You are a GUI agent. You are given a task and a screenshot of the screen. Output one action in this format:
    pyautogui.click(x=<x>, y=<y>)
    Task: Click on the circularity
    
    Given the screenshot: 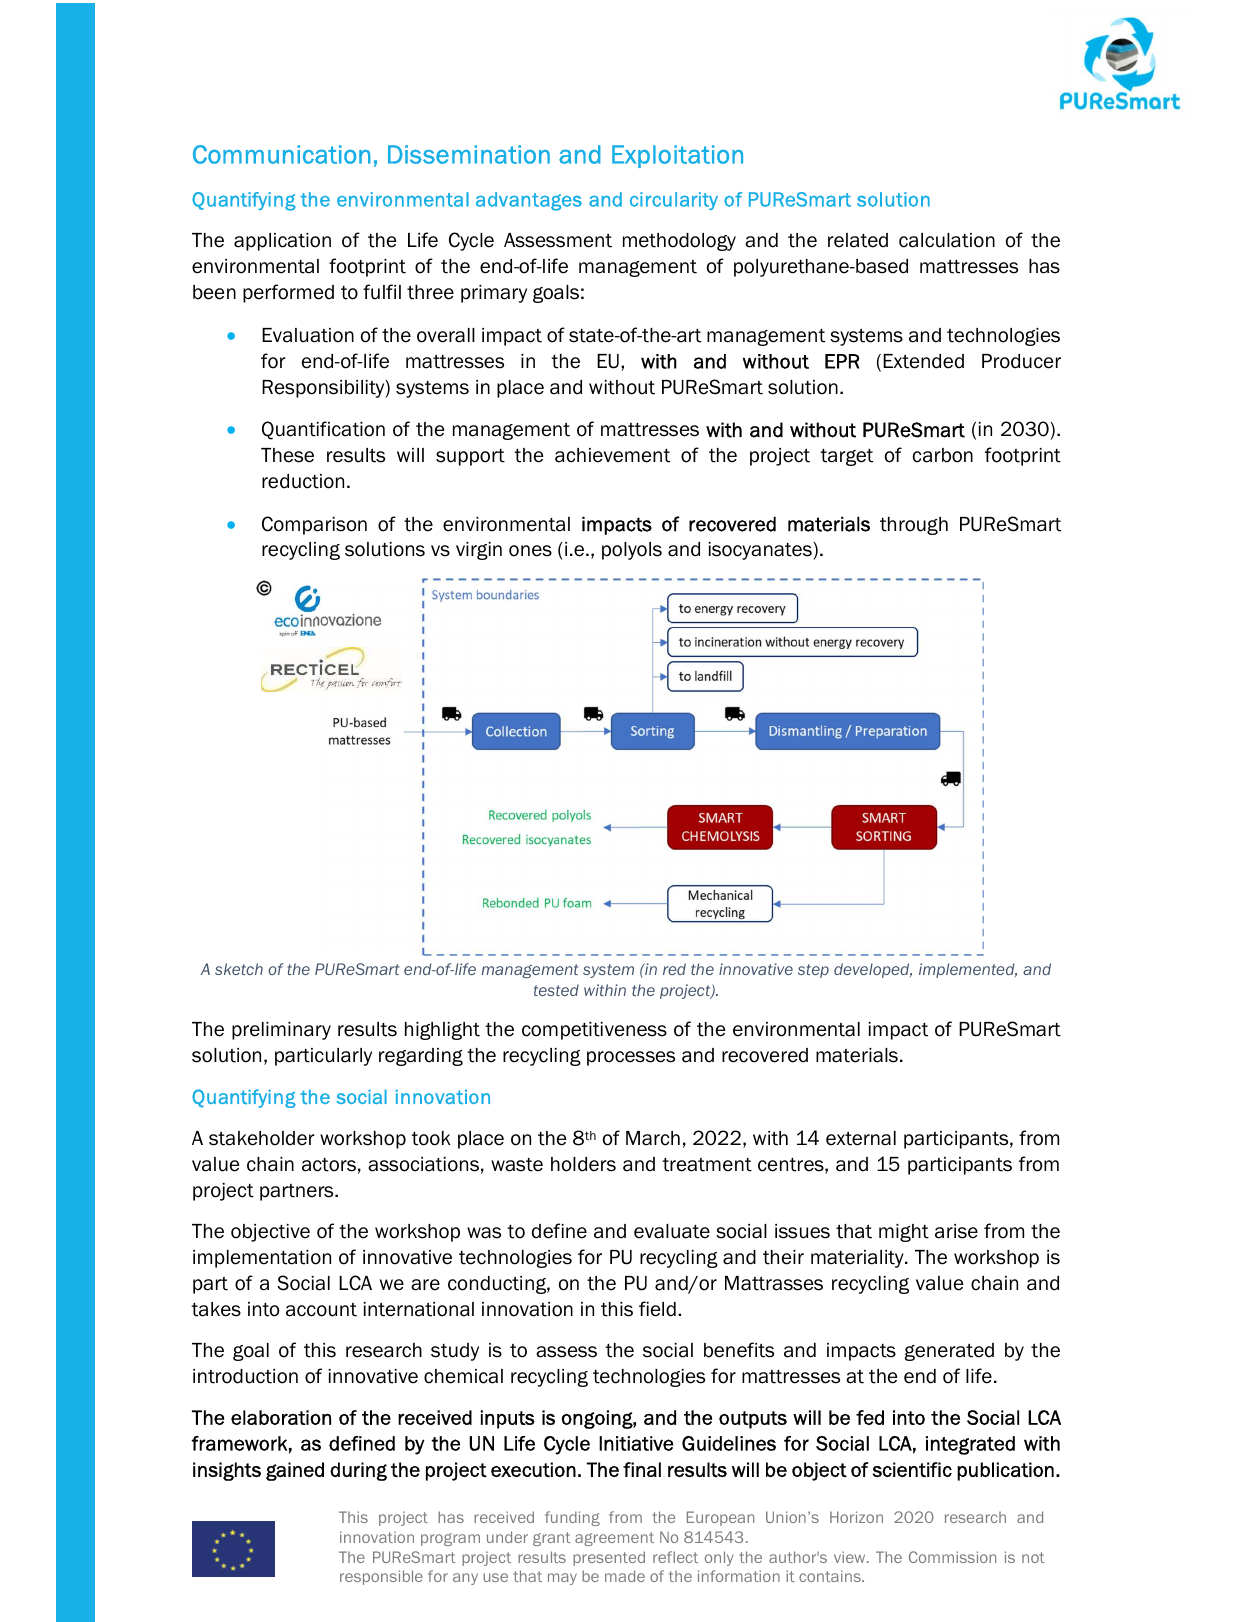 What is the action you would take?
    pyautogui.click(x=674, y=201)
